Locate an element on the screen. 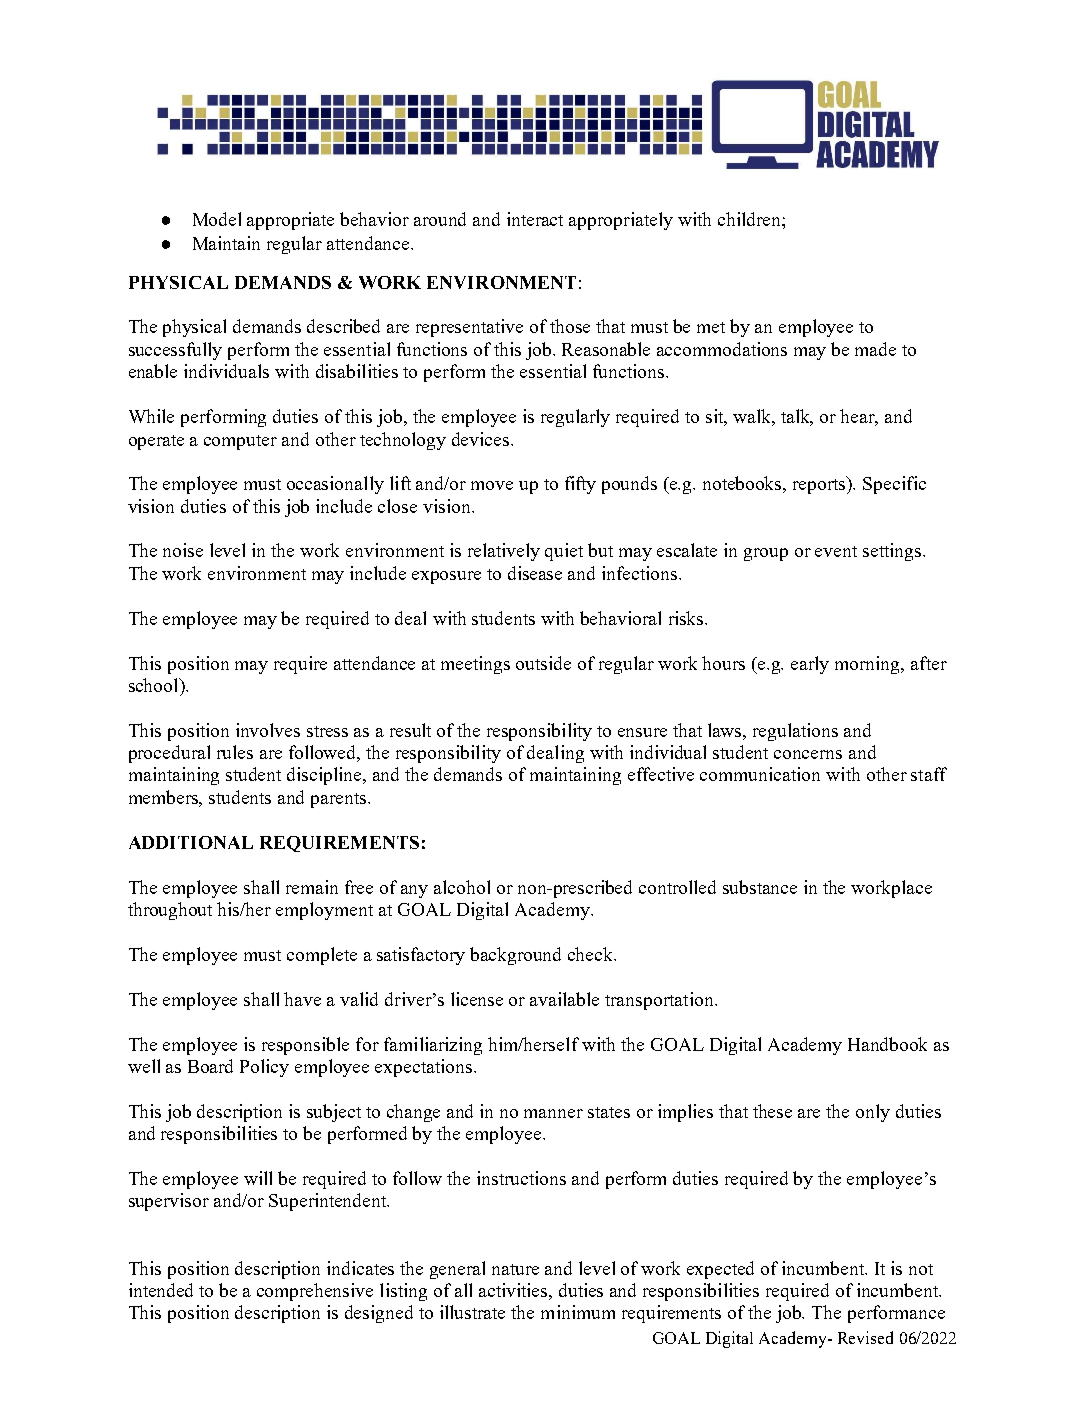  rules is located at coordinates (235, 752).
